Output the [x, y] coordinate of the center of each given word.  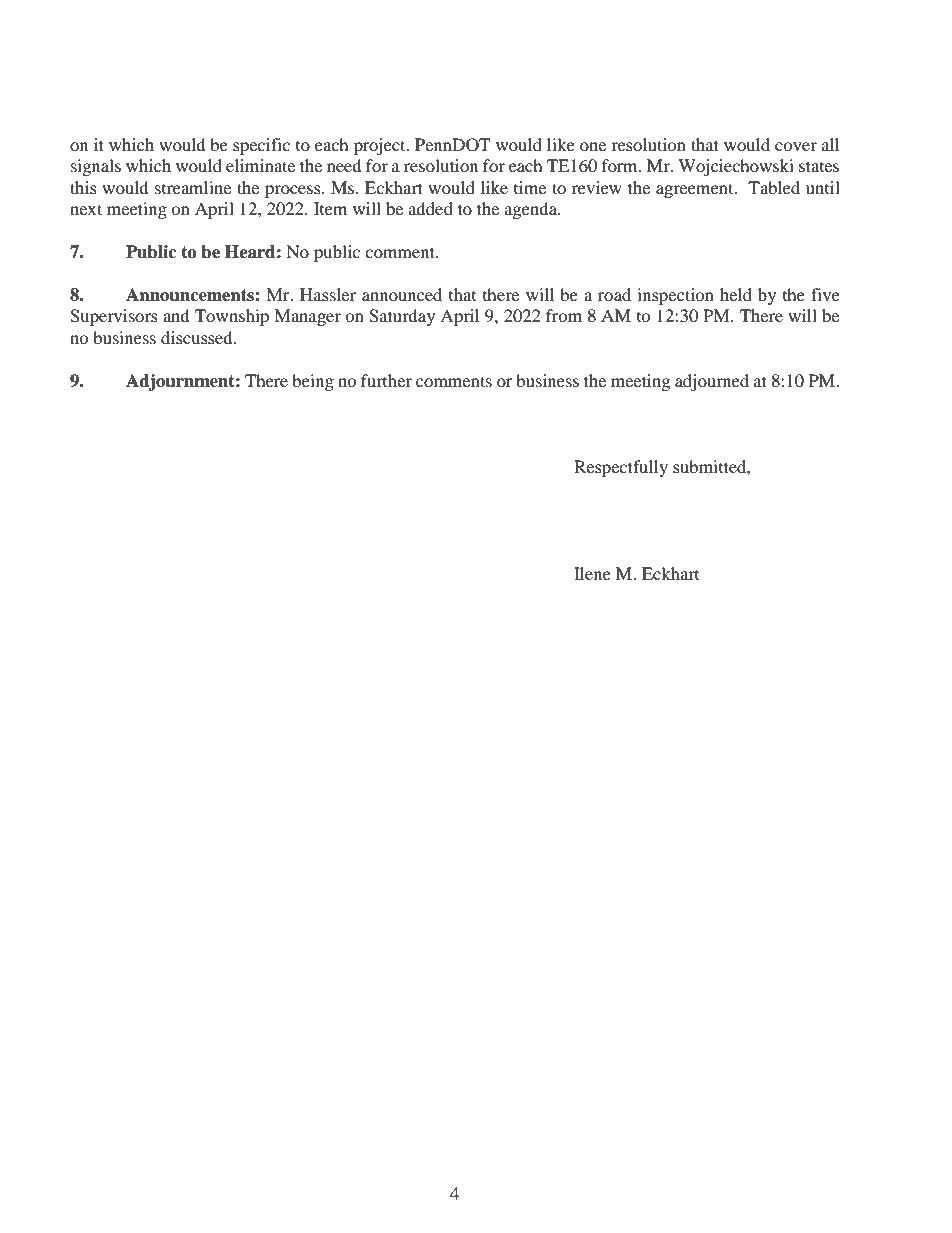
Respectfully [621, 468]
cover [796, 146]
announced [402, 294]
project [381, 146]
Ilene [592, 573]
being [313, 382]
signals [96, 167]
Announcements [191, 295]
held [736, 294]
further [386, 380]
